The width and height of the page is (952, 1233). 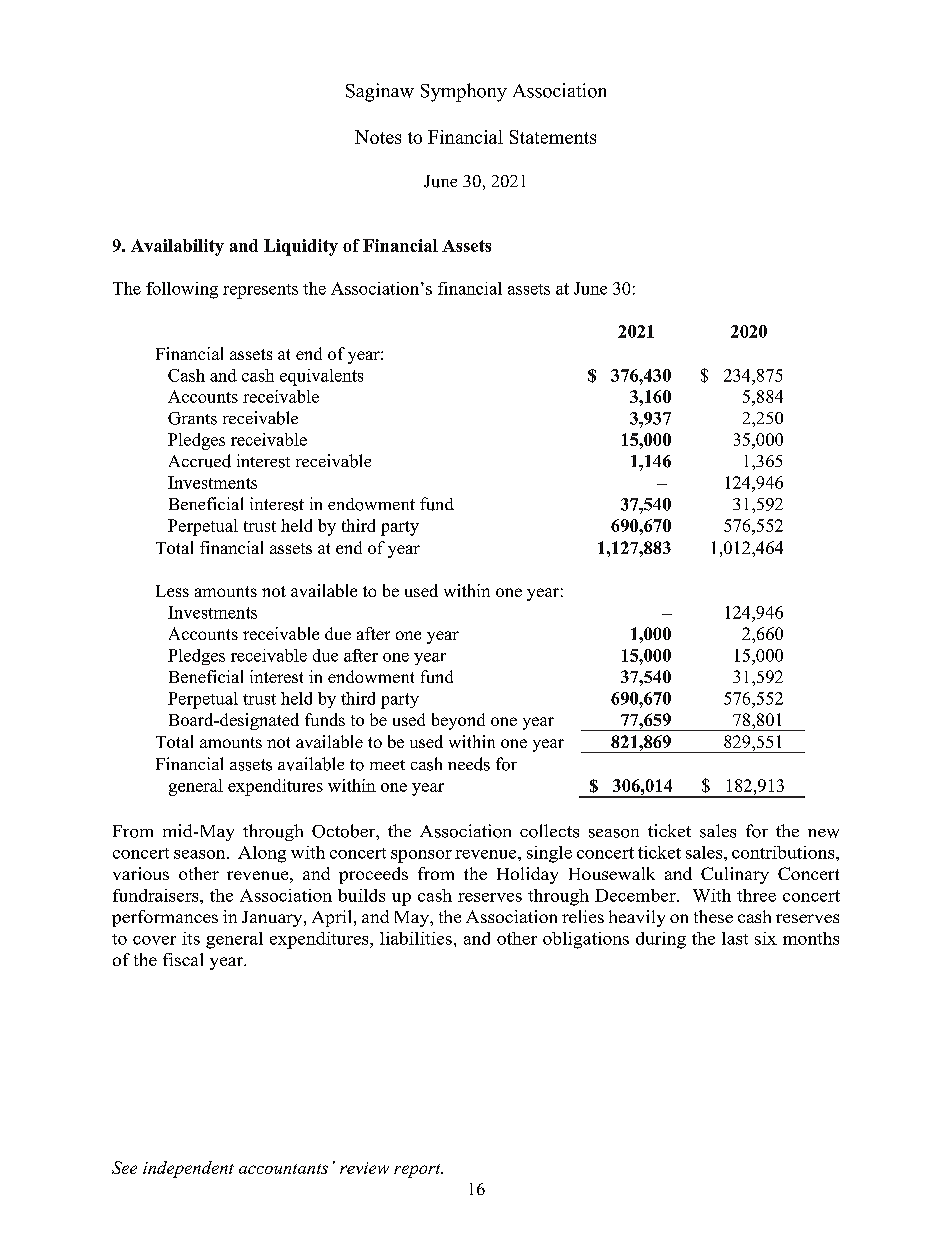 What do you see at coordinates (464, 92) in the page?
I see `Symphony` at bounding box center [464, 92].
